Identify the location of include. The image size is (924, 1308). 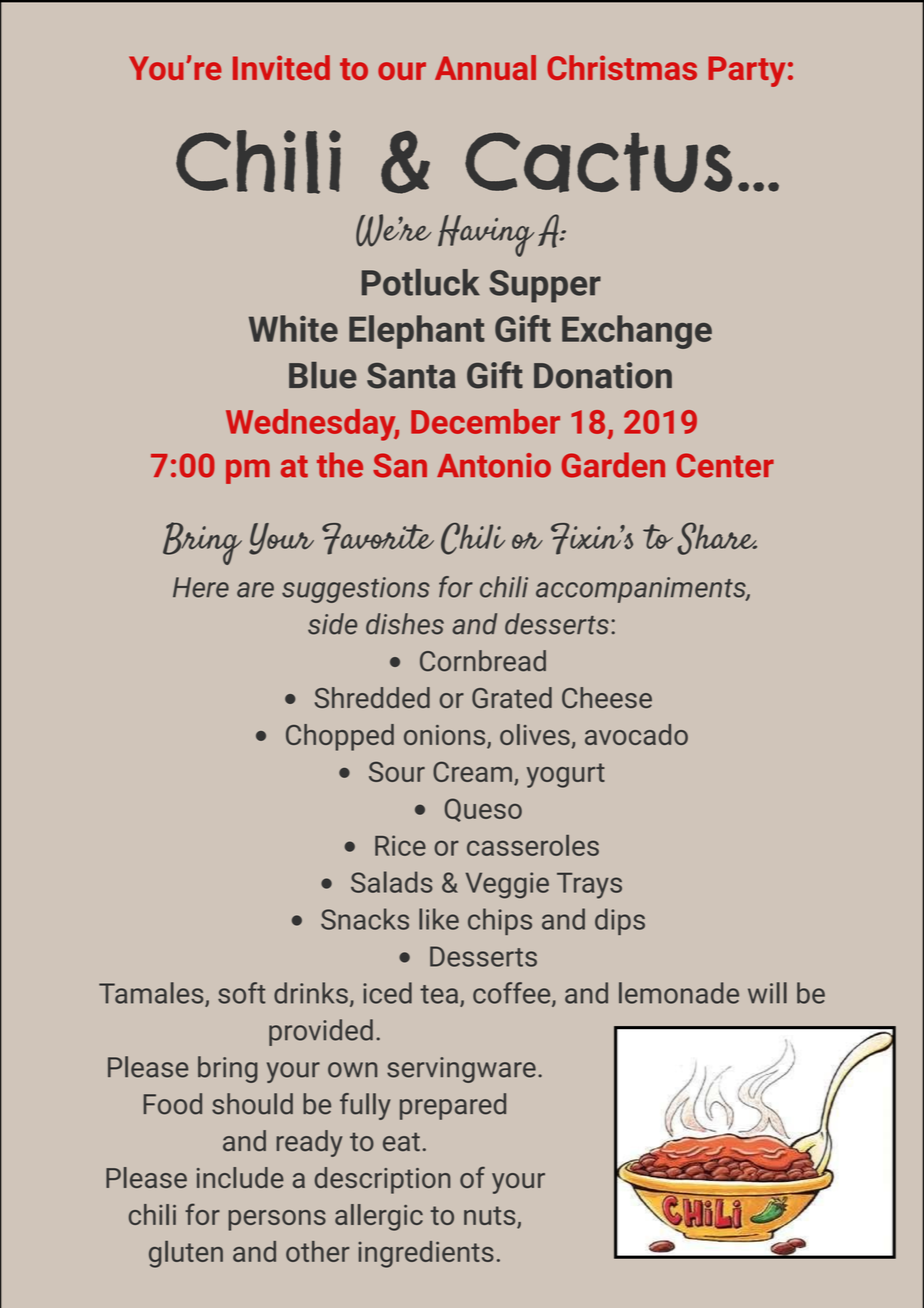
(240, 1177).
